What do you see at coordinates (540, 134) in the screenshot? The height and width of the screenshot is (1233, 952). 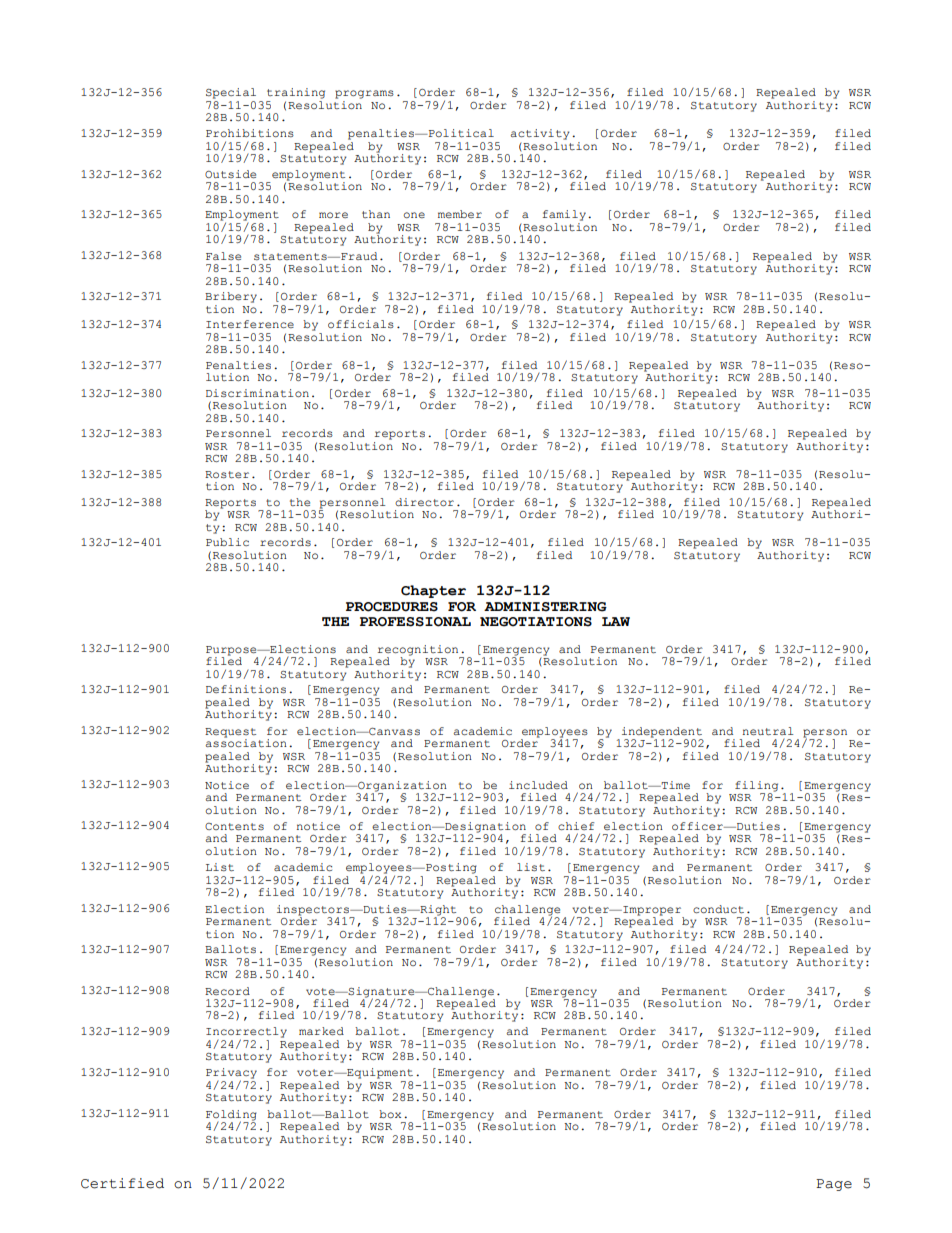 I see `activity` at bounding box center [540, 134].
